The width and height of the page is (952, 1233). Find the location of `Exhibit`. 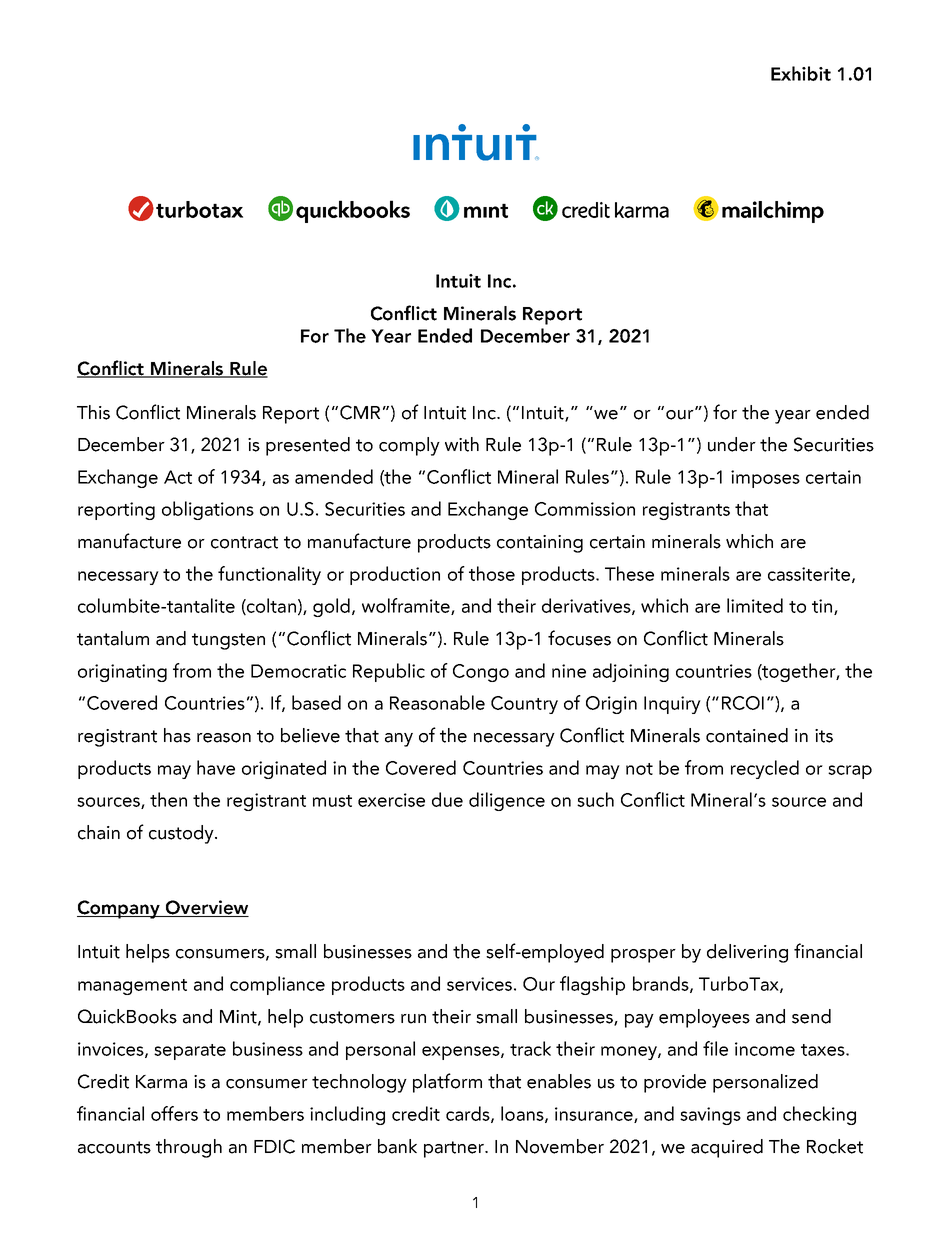

Exhibit is located at coordinates (801, 73).
